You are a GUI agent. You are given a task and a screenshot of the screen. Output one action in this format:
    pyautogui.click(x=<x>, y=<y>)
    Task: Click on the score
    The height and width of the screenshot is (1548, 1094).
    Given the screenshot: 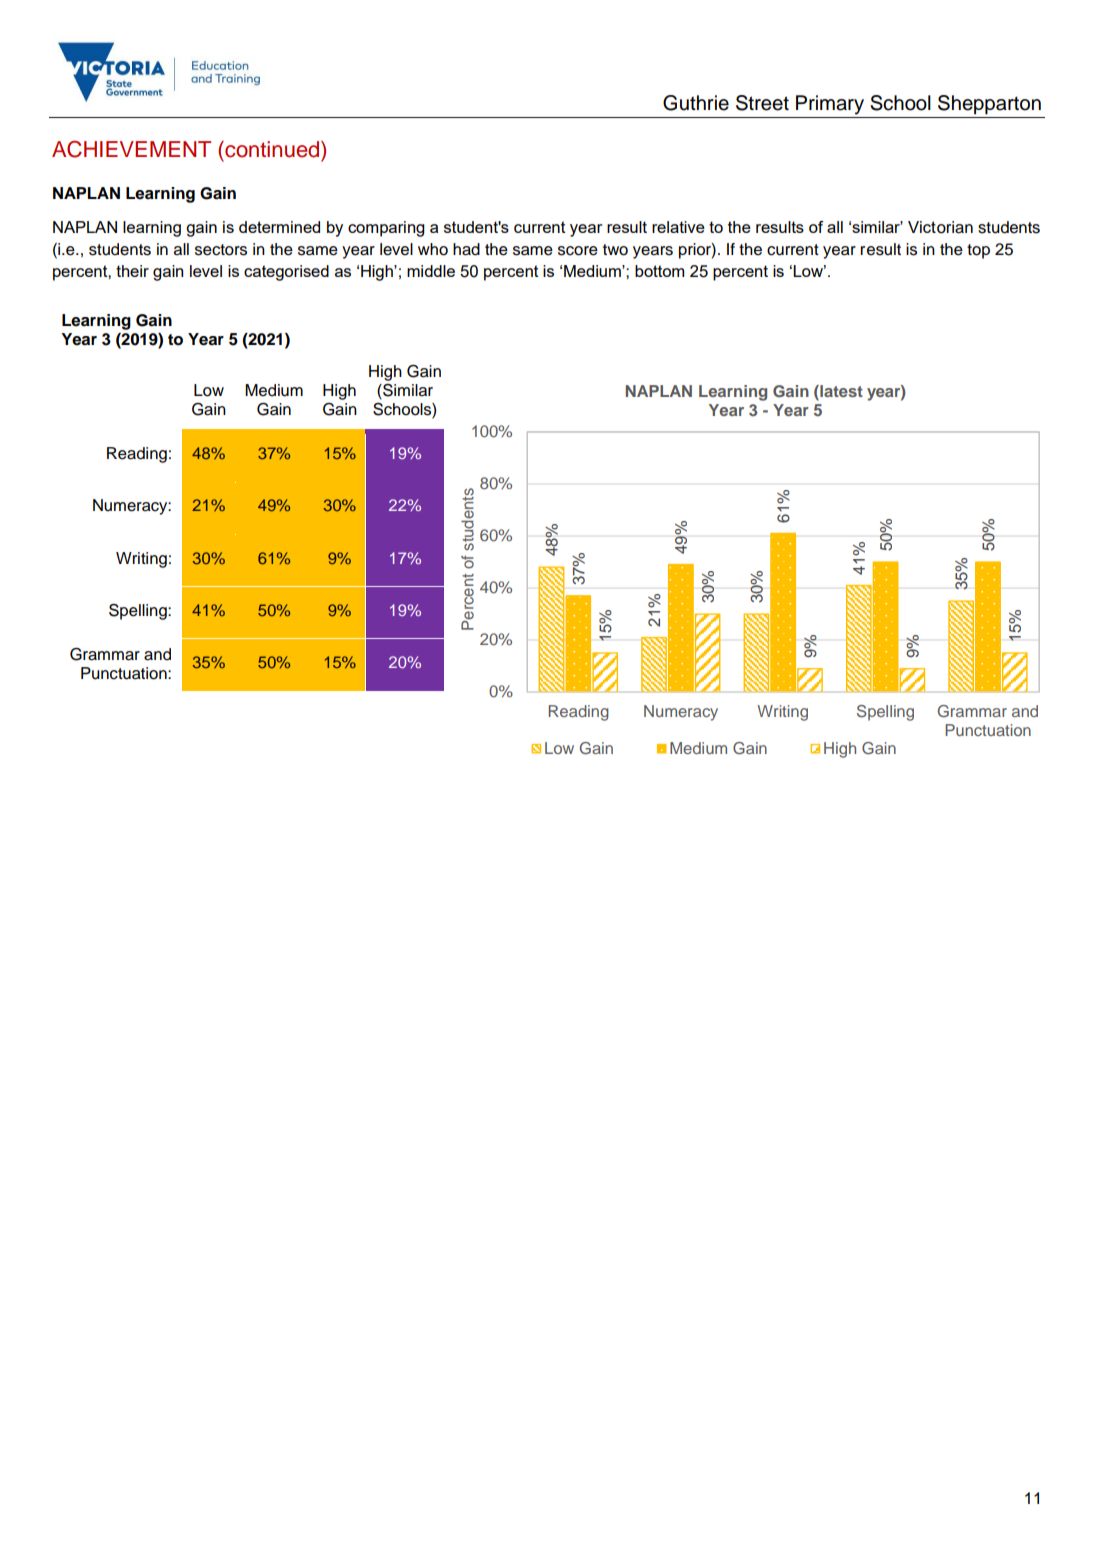 What is the action you would take?
    pyautogui.click(x=578, y=251)
